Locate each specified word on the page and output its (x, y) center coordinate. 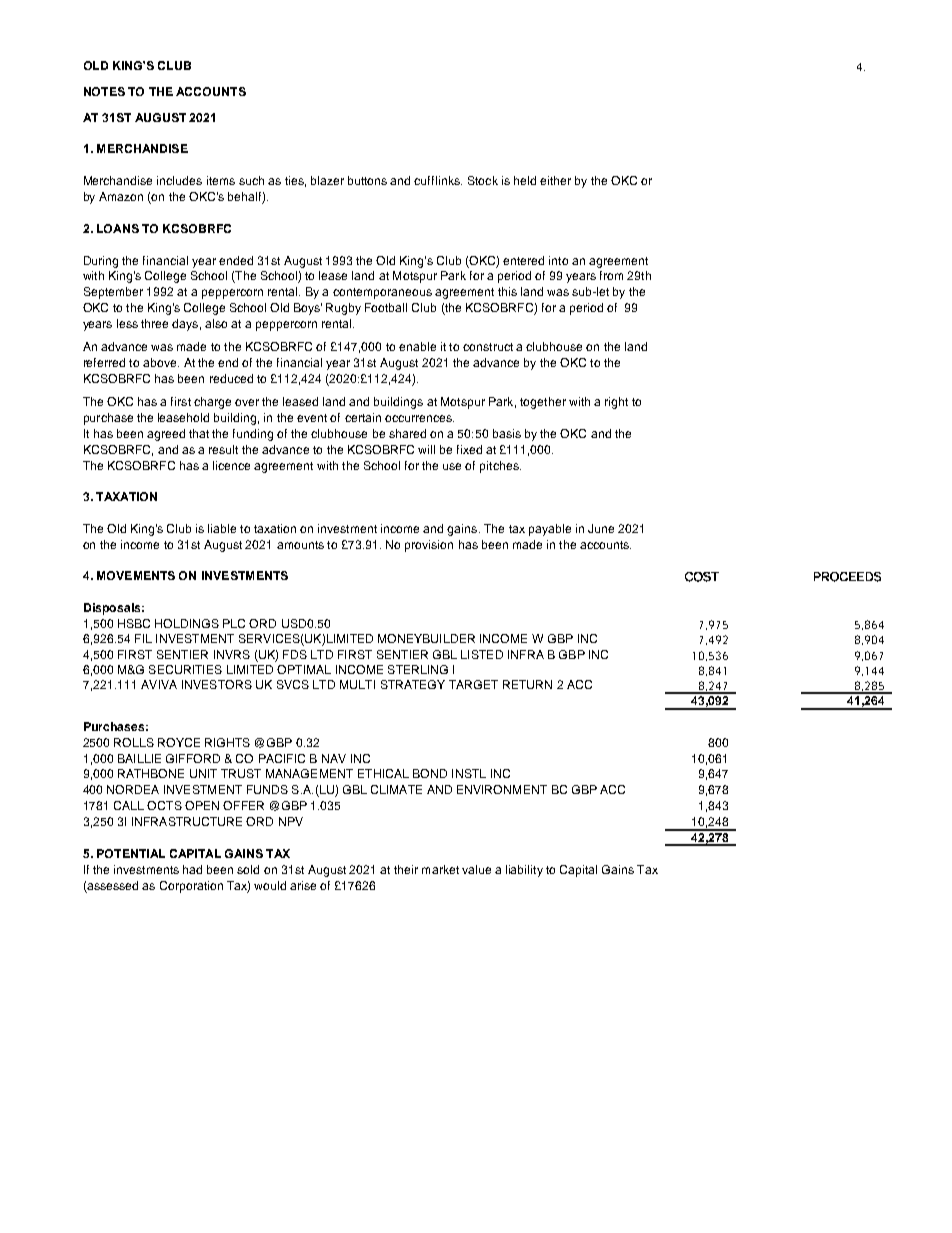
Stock (483, 180)
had (192, 869)
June (601, 528)
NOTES (104, 91)
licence (231, 465)
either (555, 180)
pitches (500, 467)
